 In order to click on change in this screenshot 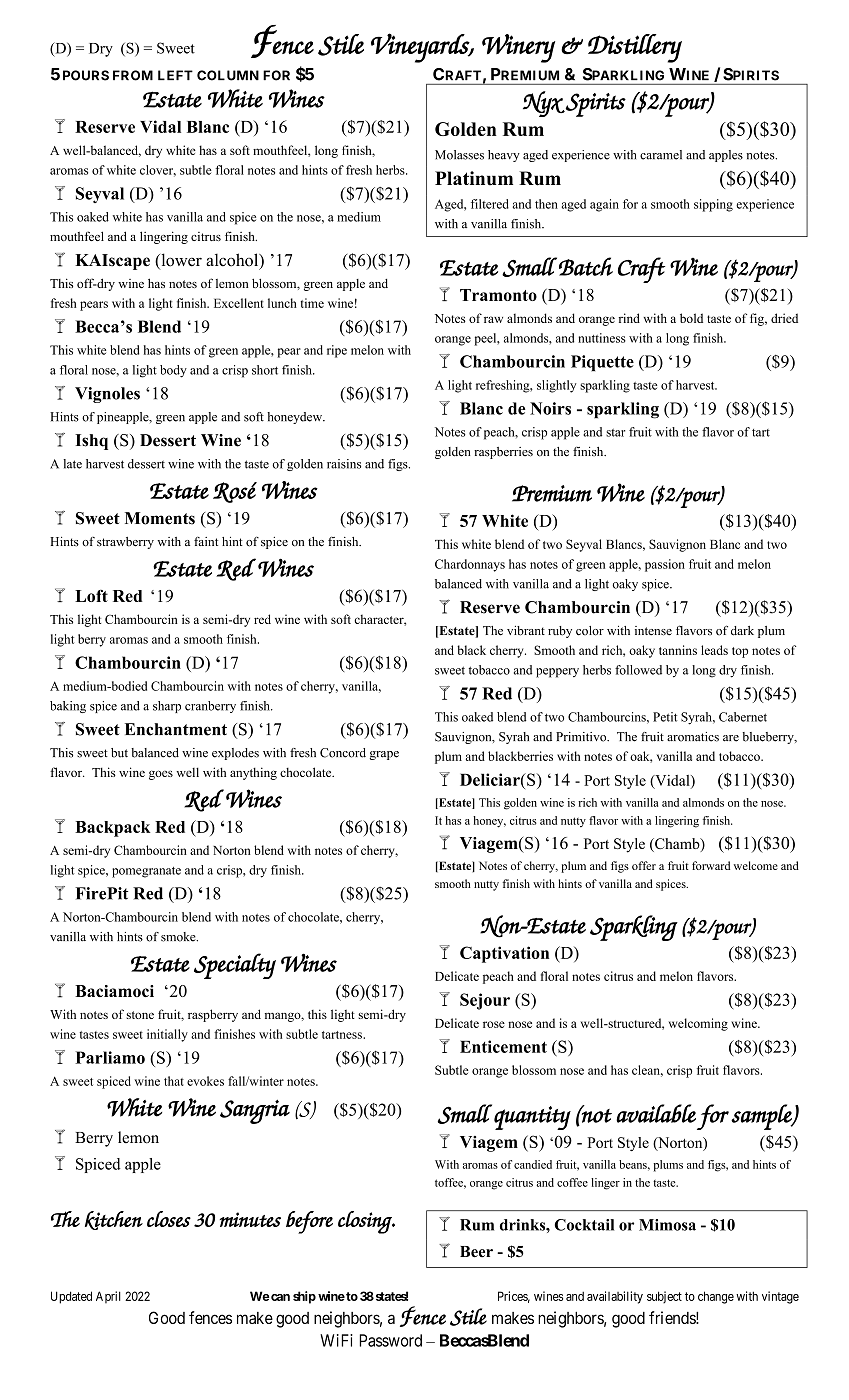, I will do `click(716, 1297)`.
